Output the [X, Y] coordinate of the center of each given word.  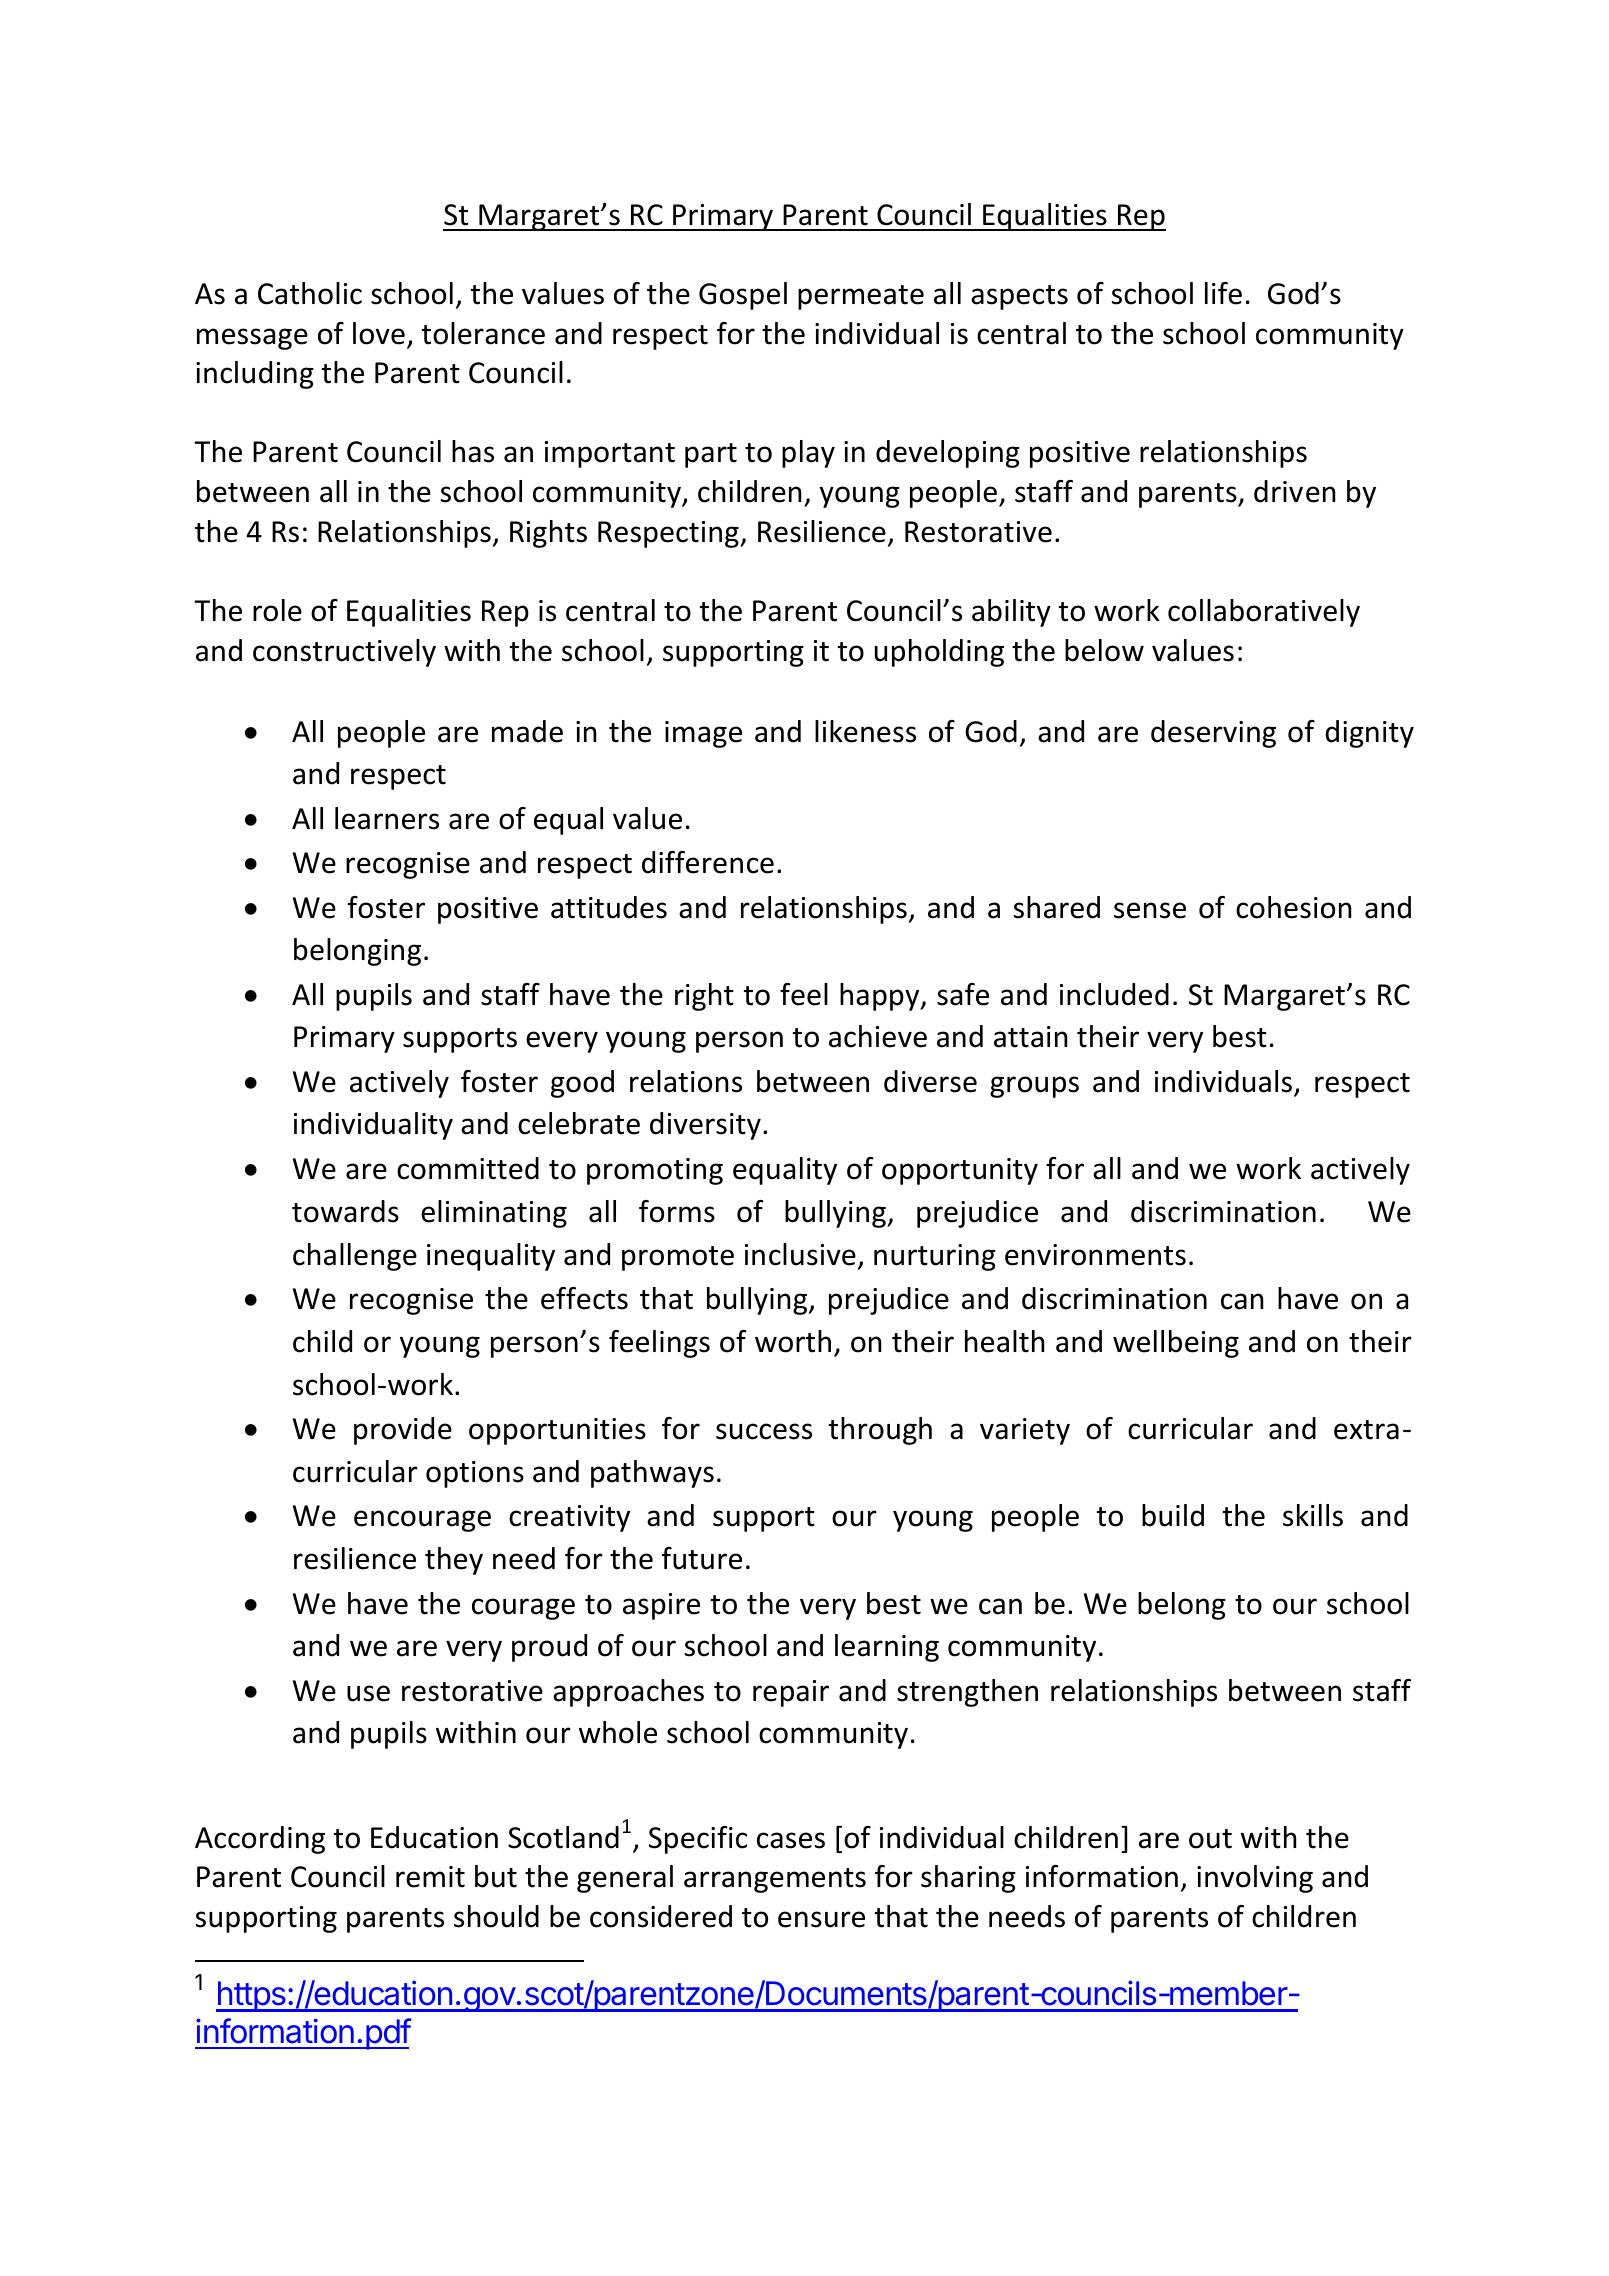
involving [1255, 1879]
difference [708, 862]
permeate [861, 297]
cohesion [1294, 907]
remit [430, 1877]
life [1223, 293]
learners [387, 818]
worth [793, 1341]
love [379, 333]
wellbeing [1176, 1344]
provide [403, 1431]
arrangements [775, 1880]
